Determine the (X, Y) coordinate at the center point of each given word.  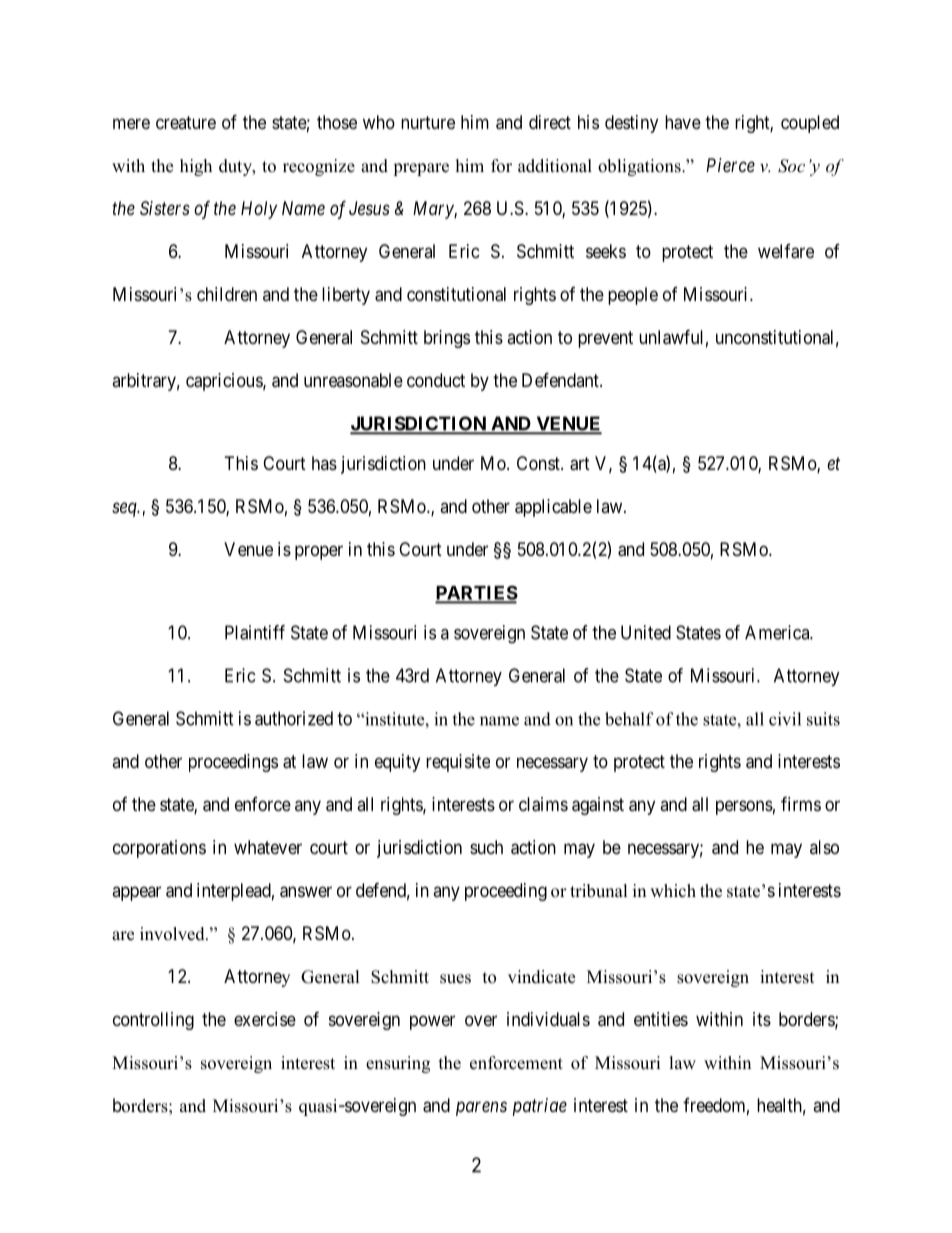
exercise (265, 1019)
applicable (553, 508)
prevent (605, 339)
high (196, 167)
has (324, 463)
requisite (458, 763)
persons (744, 807)
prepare (421, 169)
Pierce (730, 165)
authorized (294, 718)
